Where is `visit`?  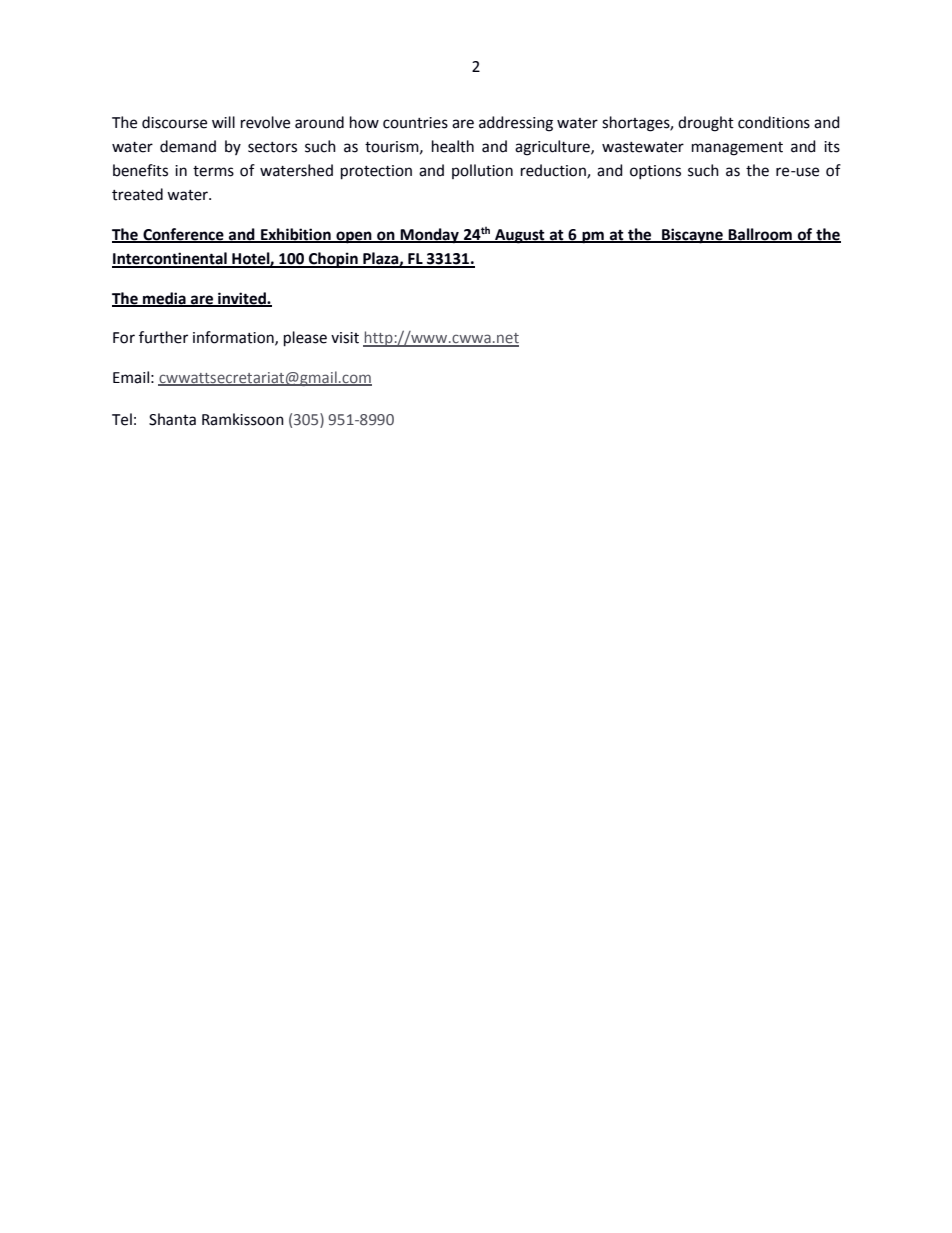 visit is located at coordinates (345, 338).
